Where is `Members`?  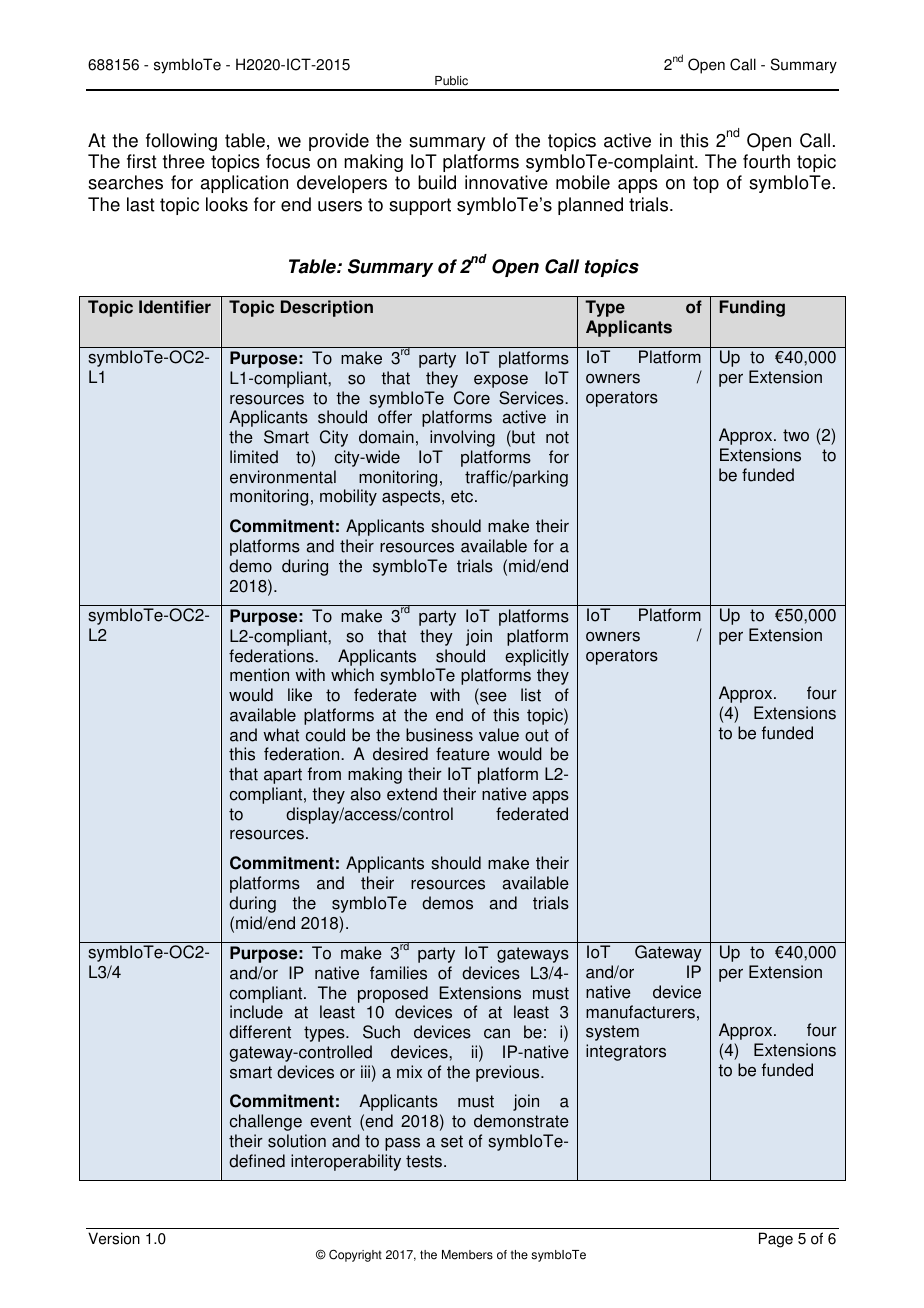 Members is located at coordinates (467, 1255).
